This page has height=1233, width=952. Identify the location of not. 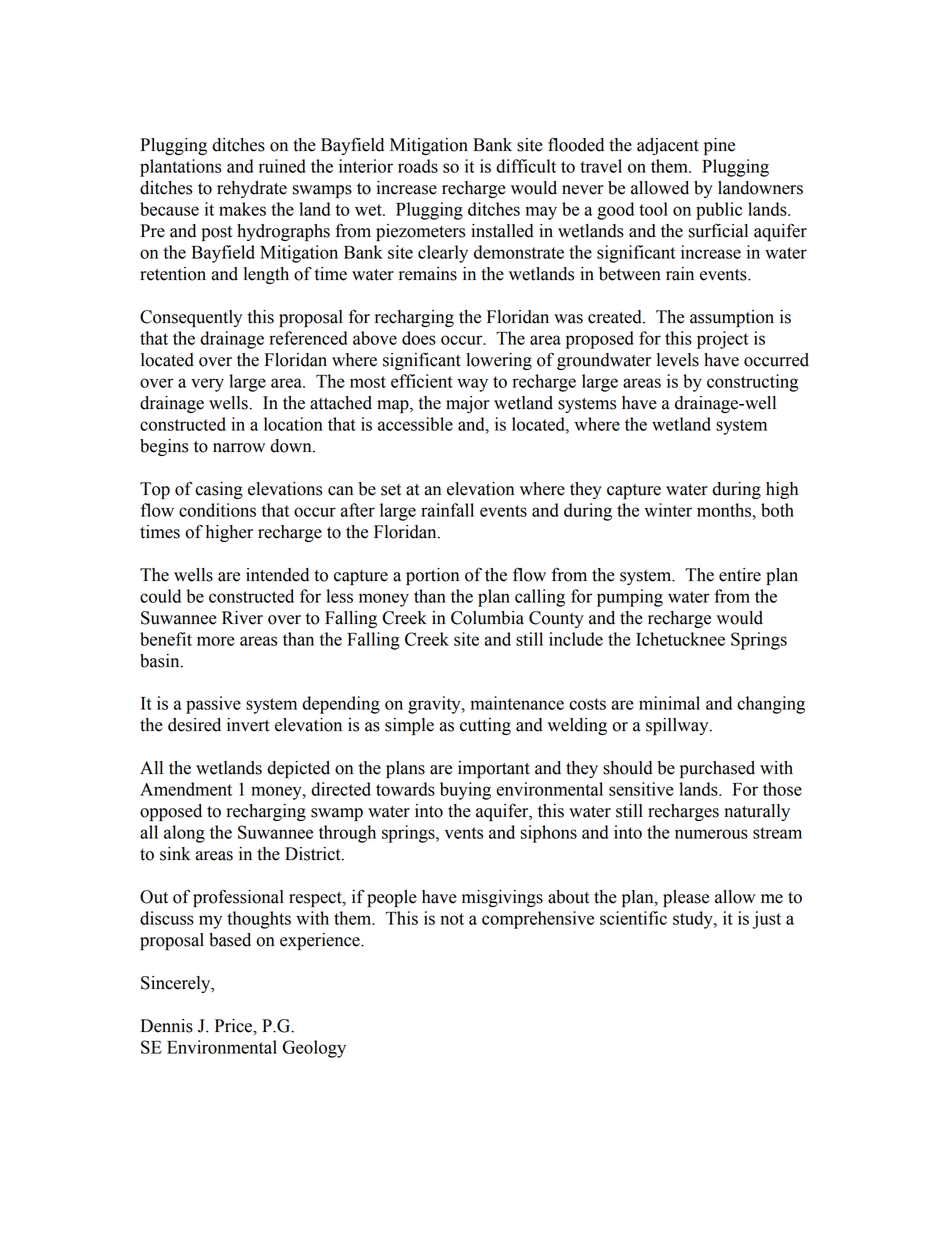
(452, 919).
